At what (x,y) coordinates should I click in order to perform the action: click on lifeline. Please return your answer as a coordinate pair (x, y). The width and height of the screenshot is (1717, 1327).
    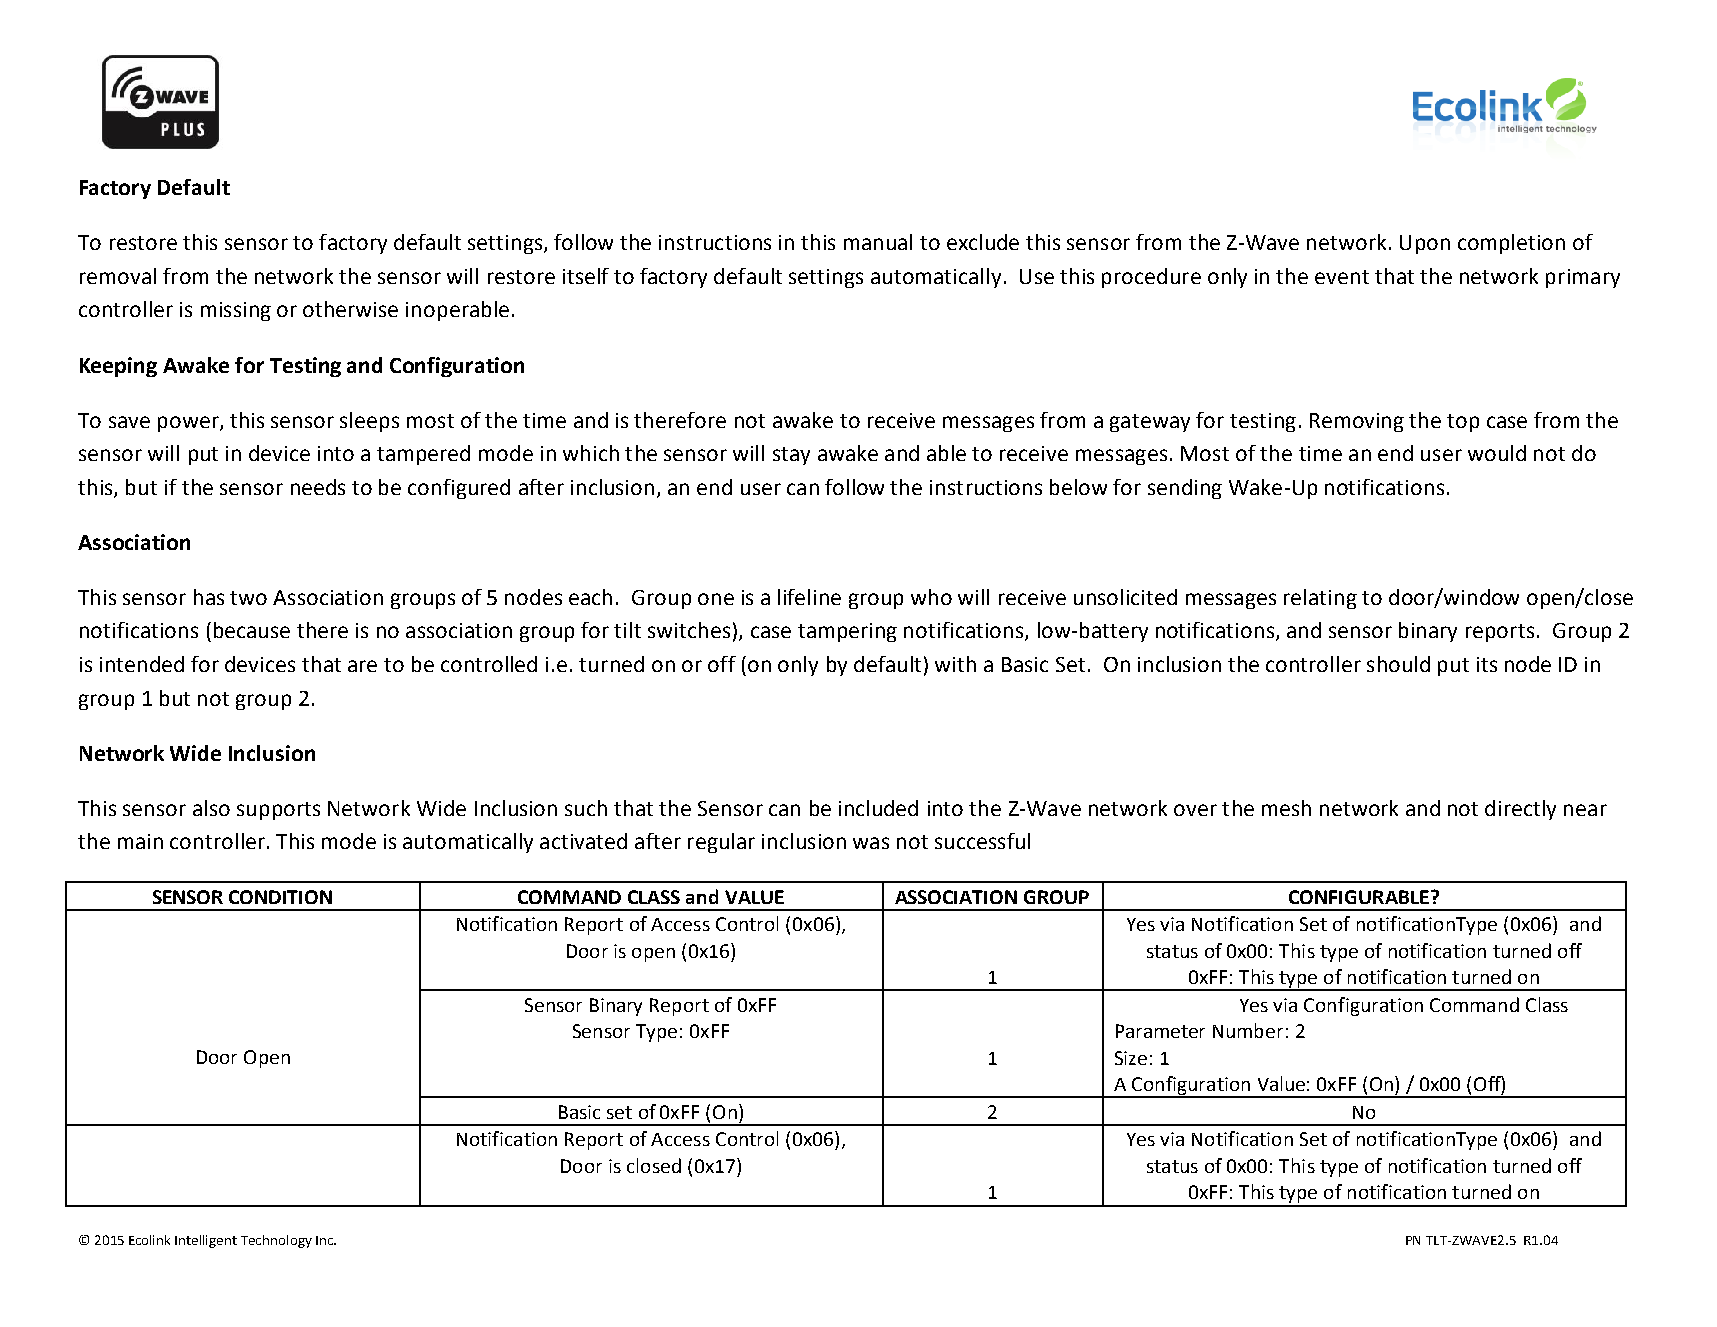
    Looking at the image, I should click on (809, 597).
